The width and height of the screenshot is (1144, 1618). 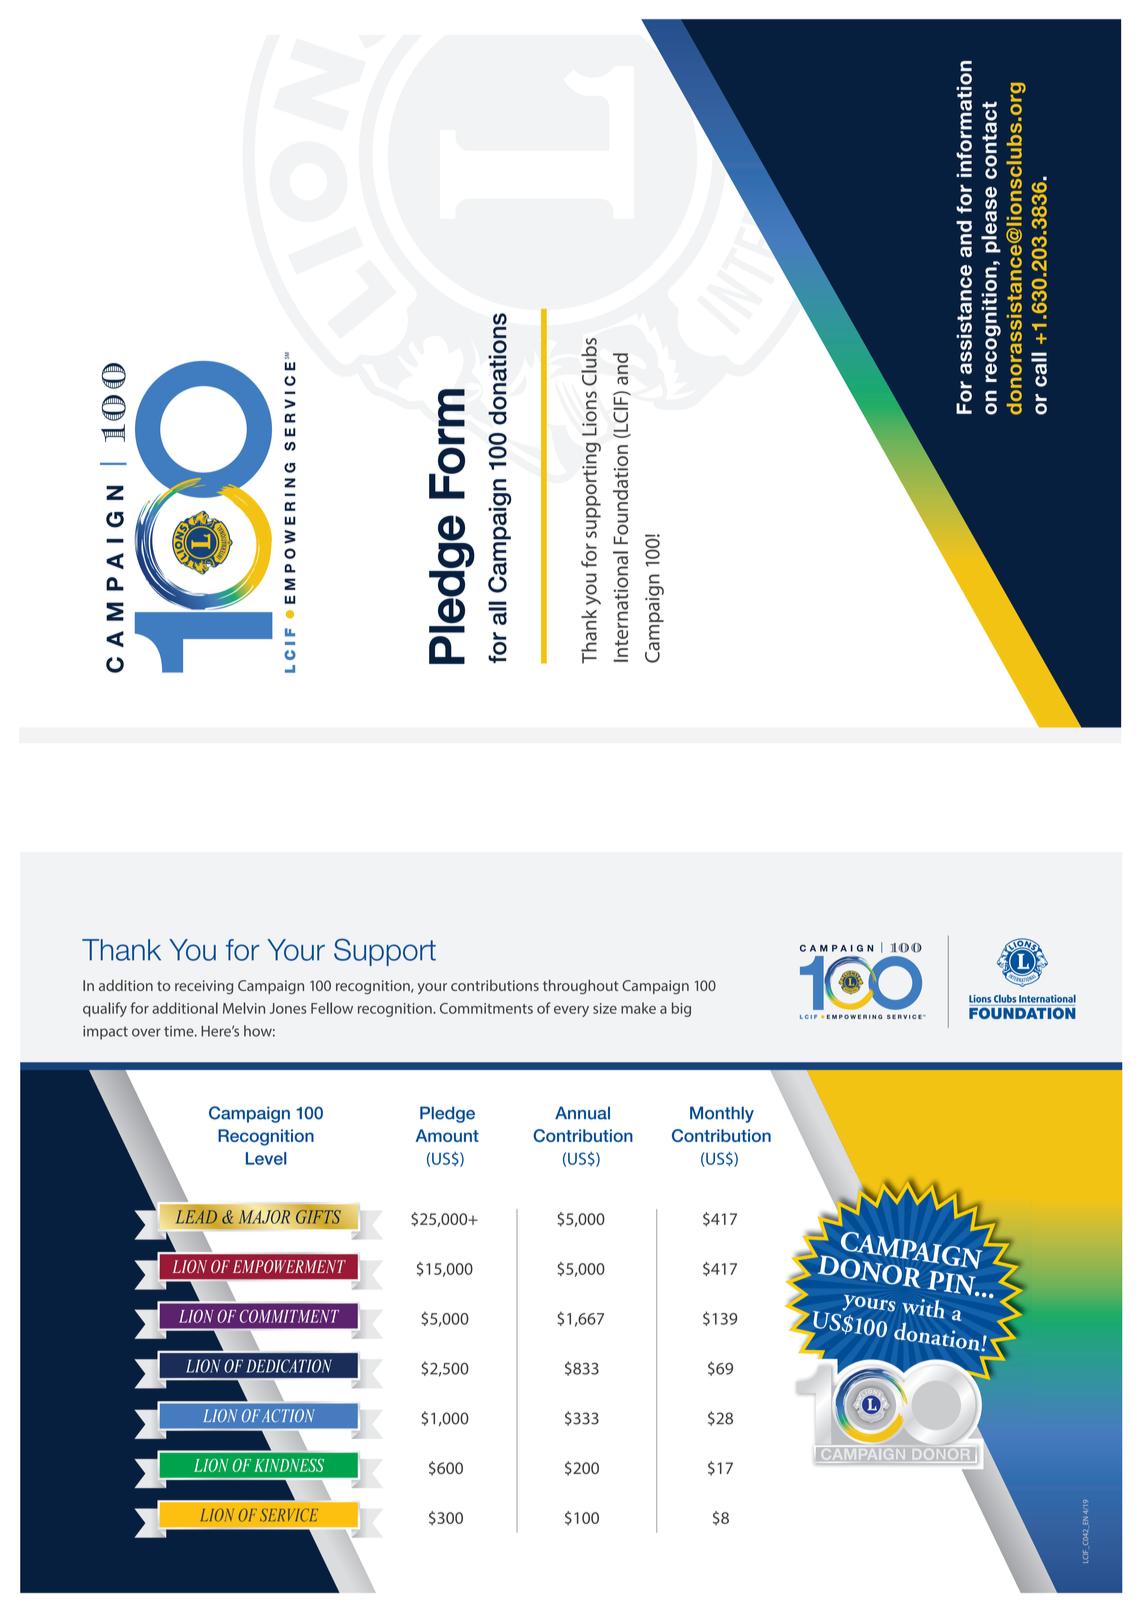 What do you see at coordinates (722, 1114) in the screenshot?
I see `Monthly` at bounding box center [722, 1114].
